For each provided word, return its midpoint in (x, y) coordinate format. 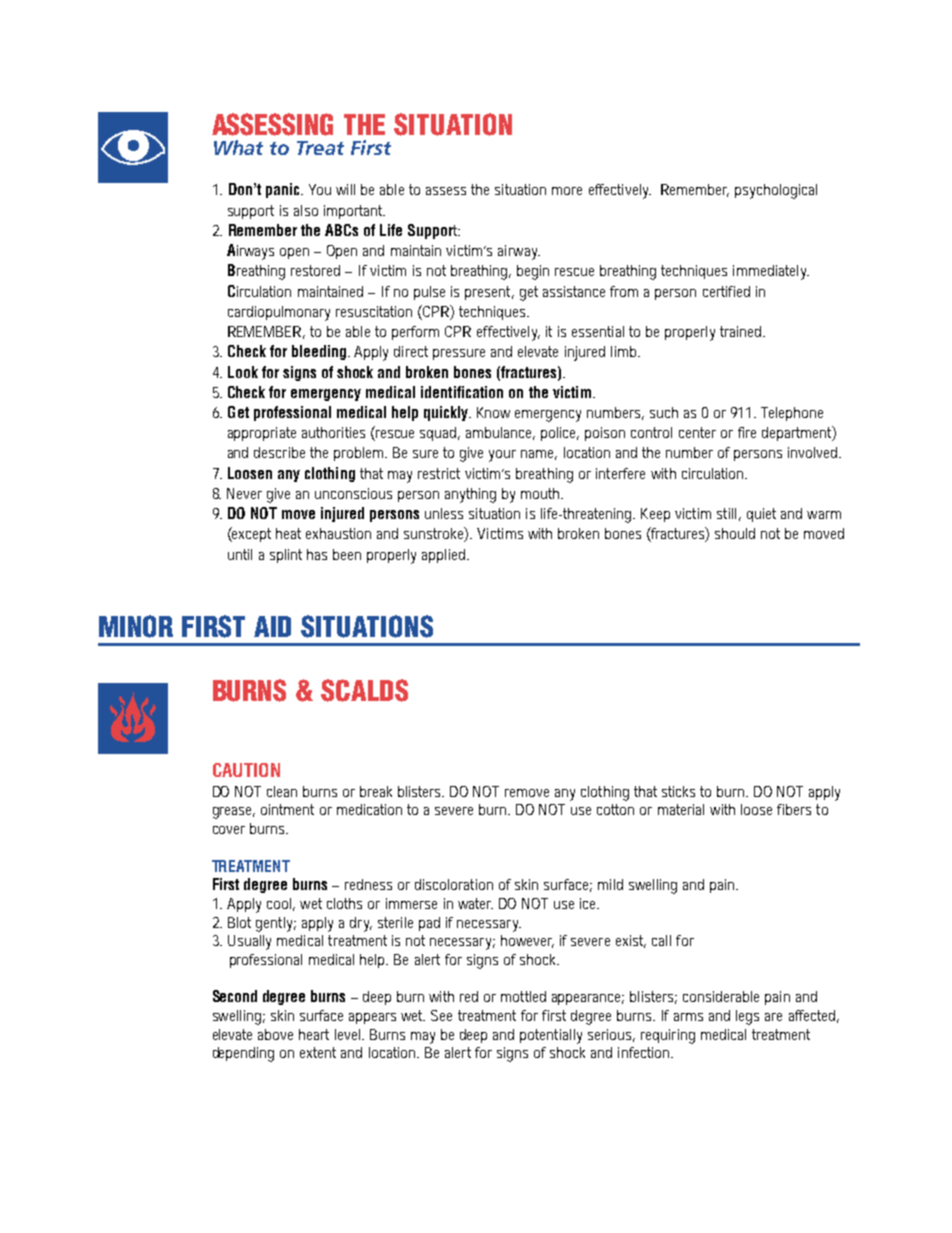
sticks (678, 791)
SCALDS (364, 690)
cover (229, 830)
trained (742, 331)
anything (470, 495)
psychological (776, 191)
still (726, 513)
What (238, 147)
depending (243, 1054)
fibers (794, 809)
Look (243, 372)
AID (272, 626)
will (345, 189)
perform (415, 333)
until (240, 554)
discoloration (454, 884)
